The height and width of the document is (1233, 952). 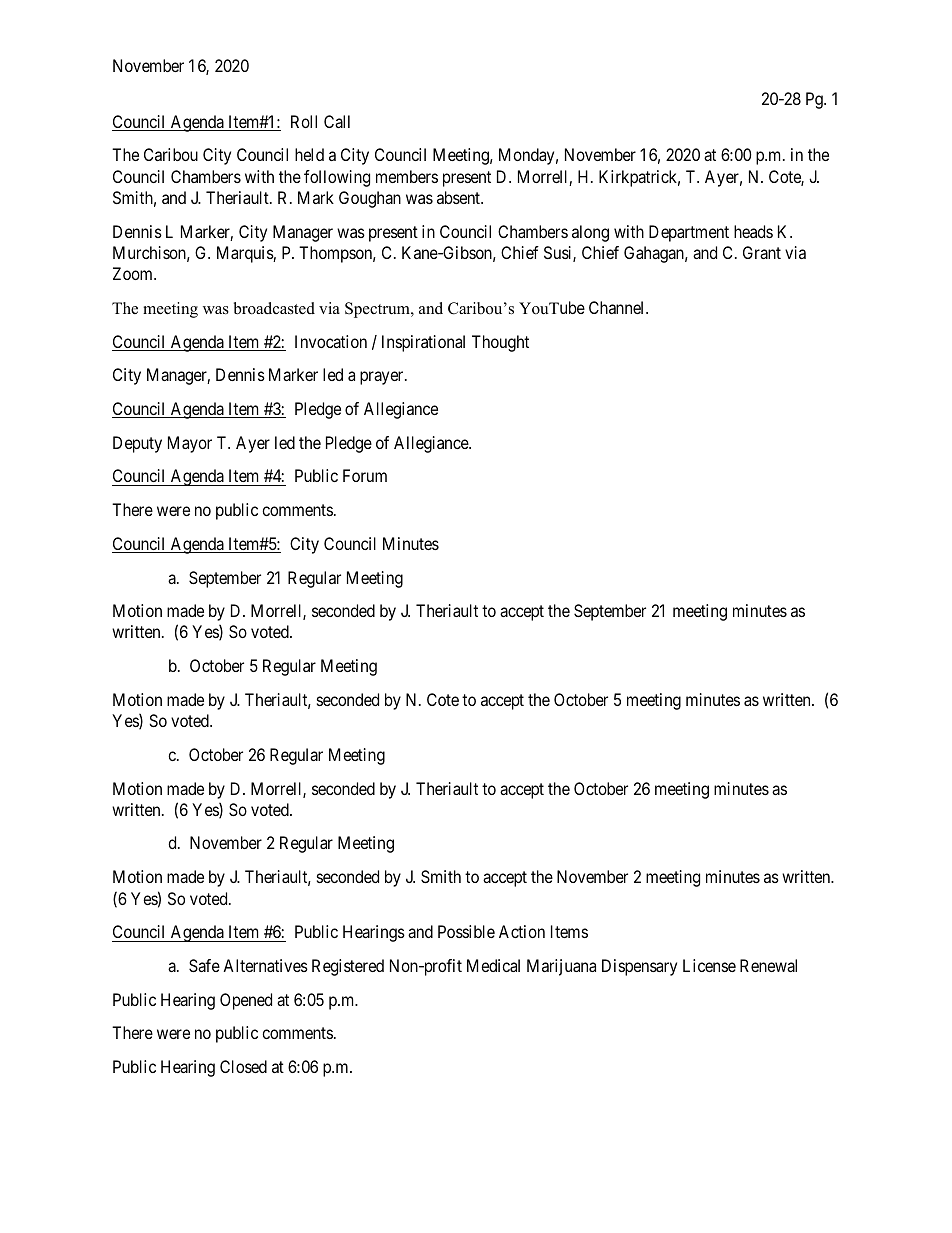 I want to click on Closed, so click(x=243, y=1066).
